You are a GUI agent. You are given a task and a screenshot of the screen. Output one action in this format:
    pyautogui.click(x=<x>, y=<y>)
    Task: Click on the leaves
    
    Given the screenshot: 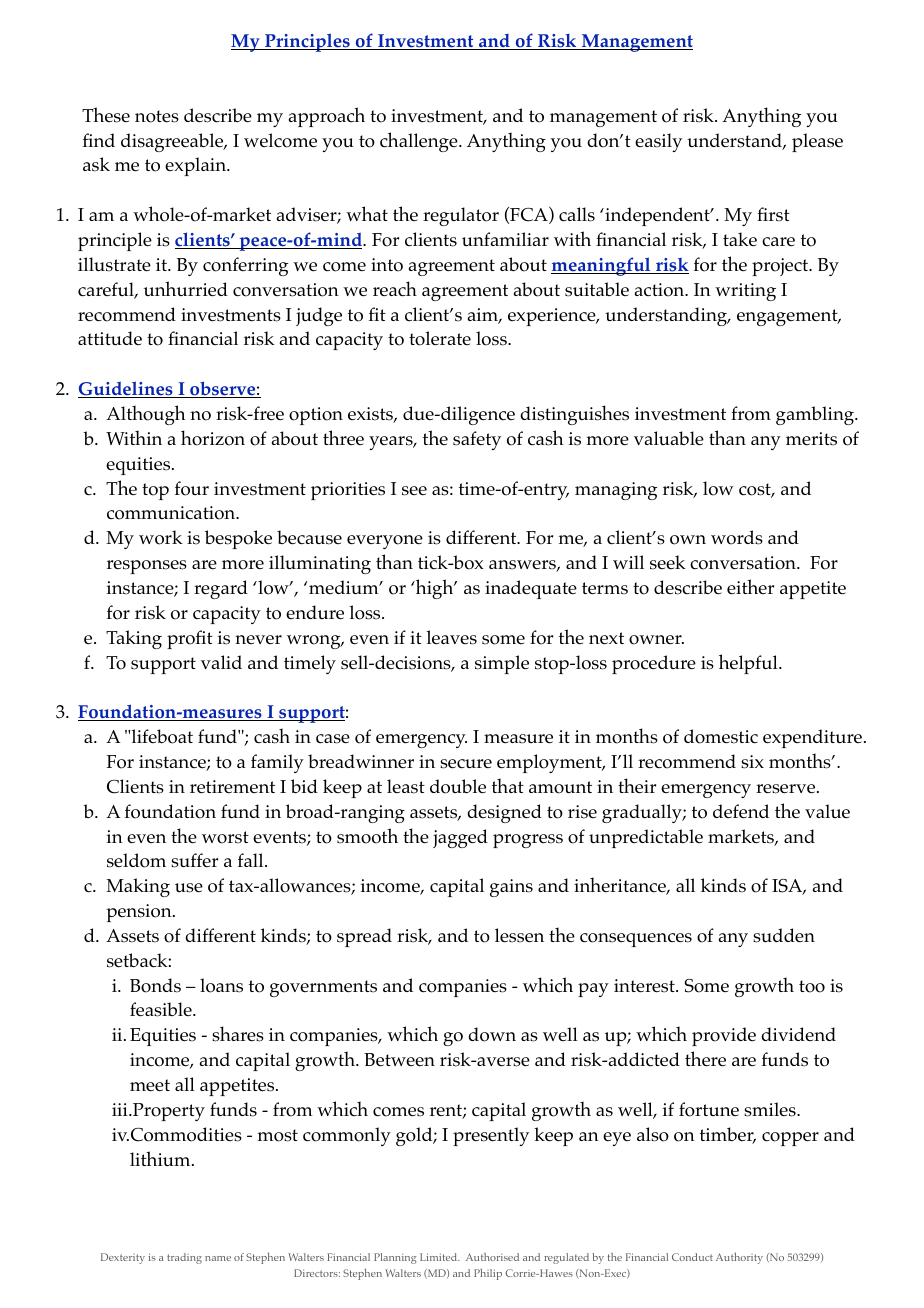 What is the action you would take?
    pyautogui.click(x=451, y=637)
